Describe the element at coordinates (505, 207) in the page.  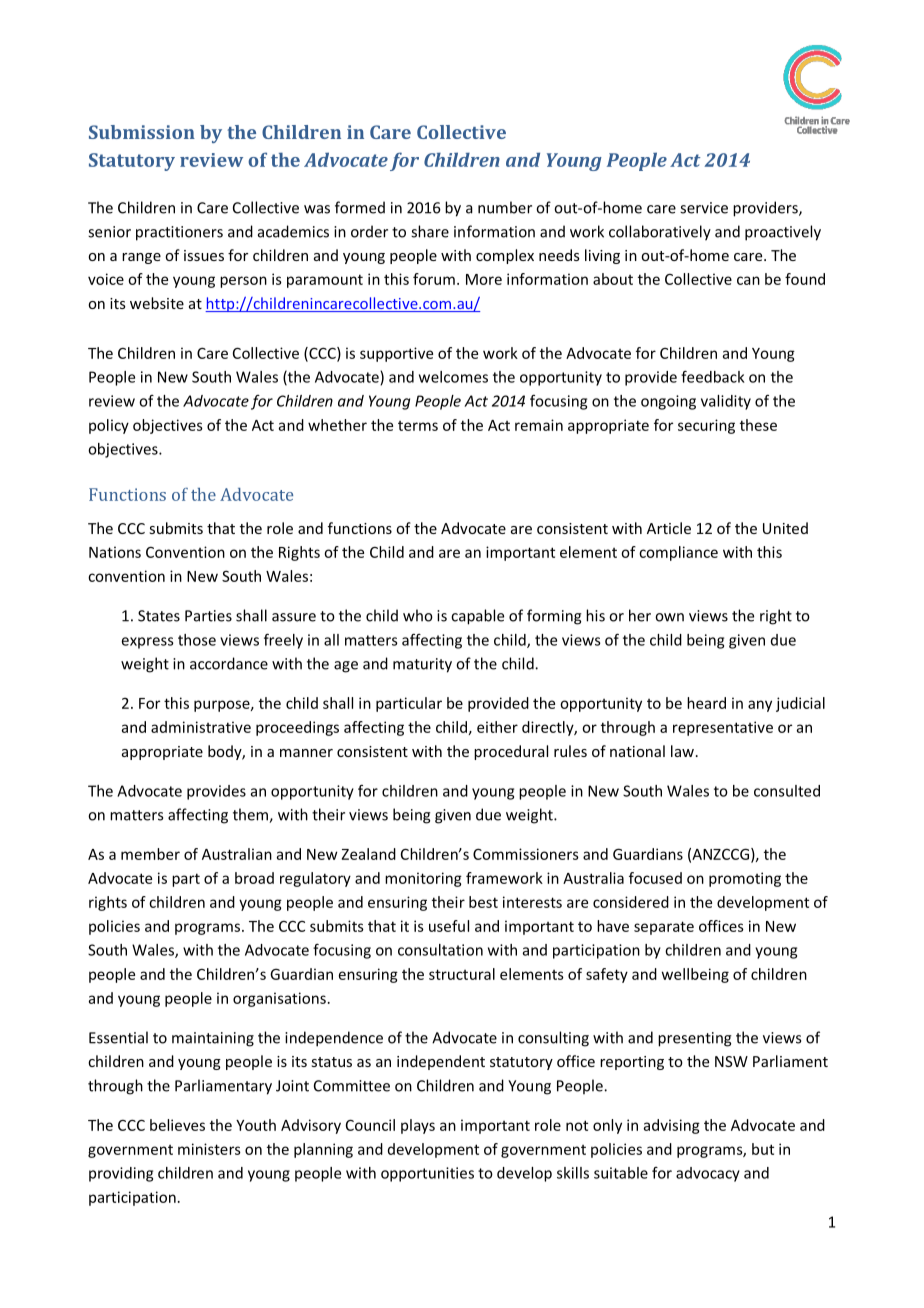
I see `number` at that location.
